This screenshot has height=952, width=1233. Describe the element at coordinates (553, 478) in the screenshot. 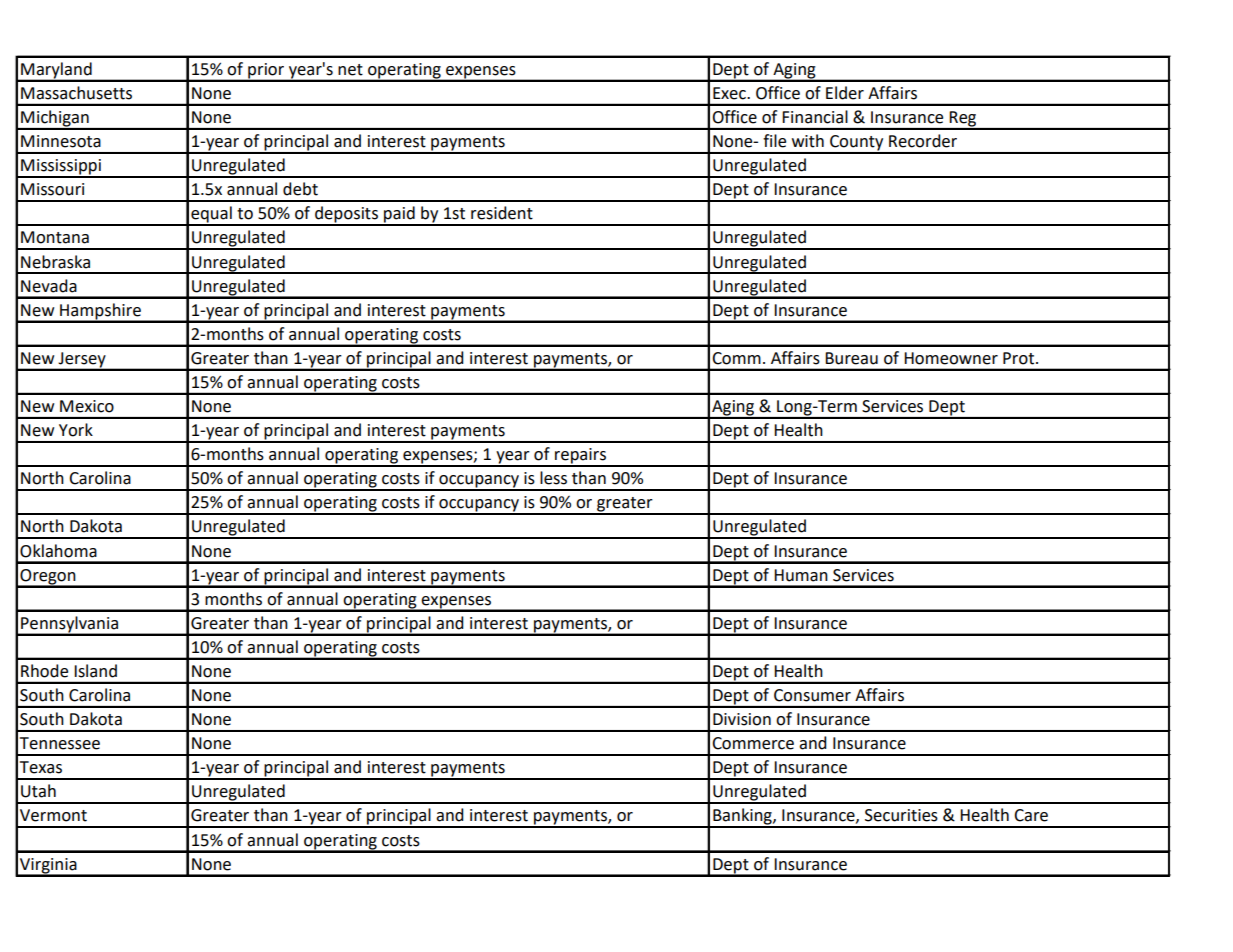

I see `less` at that location.
